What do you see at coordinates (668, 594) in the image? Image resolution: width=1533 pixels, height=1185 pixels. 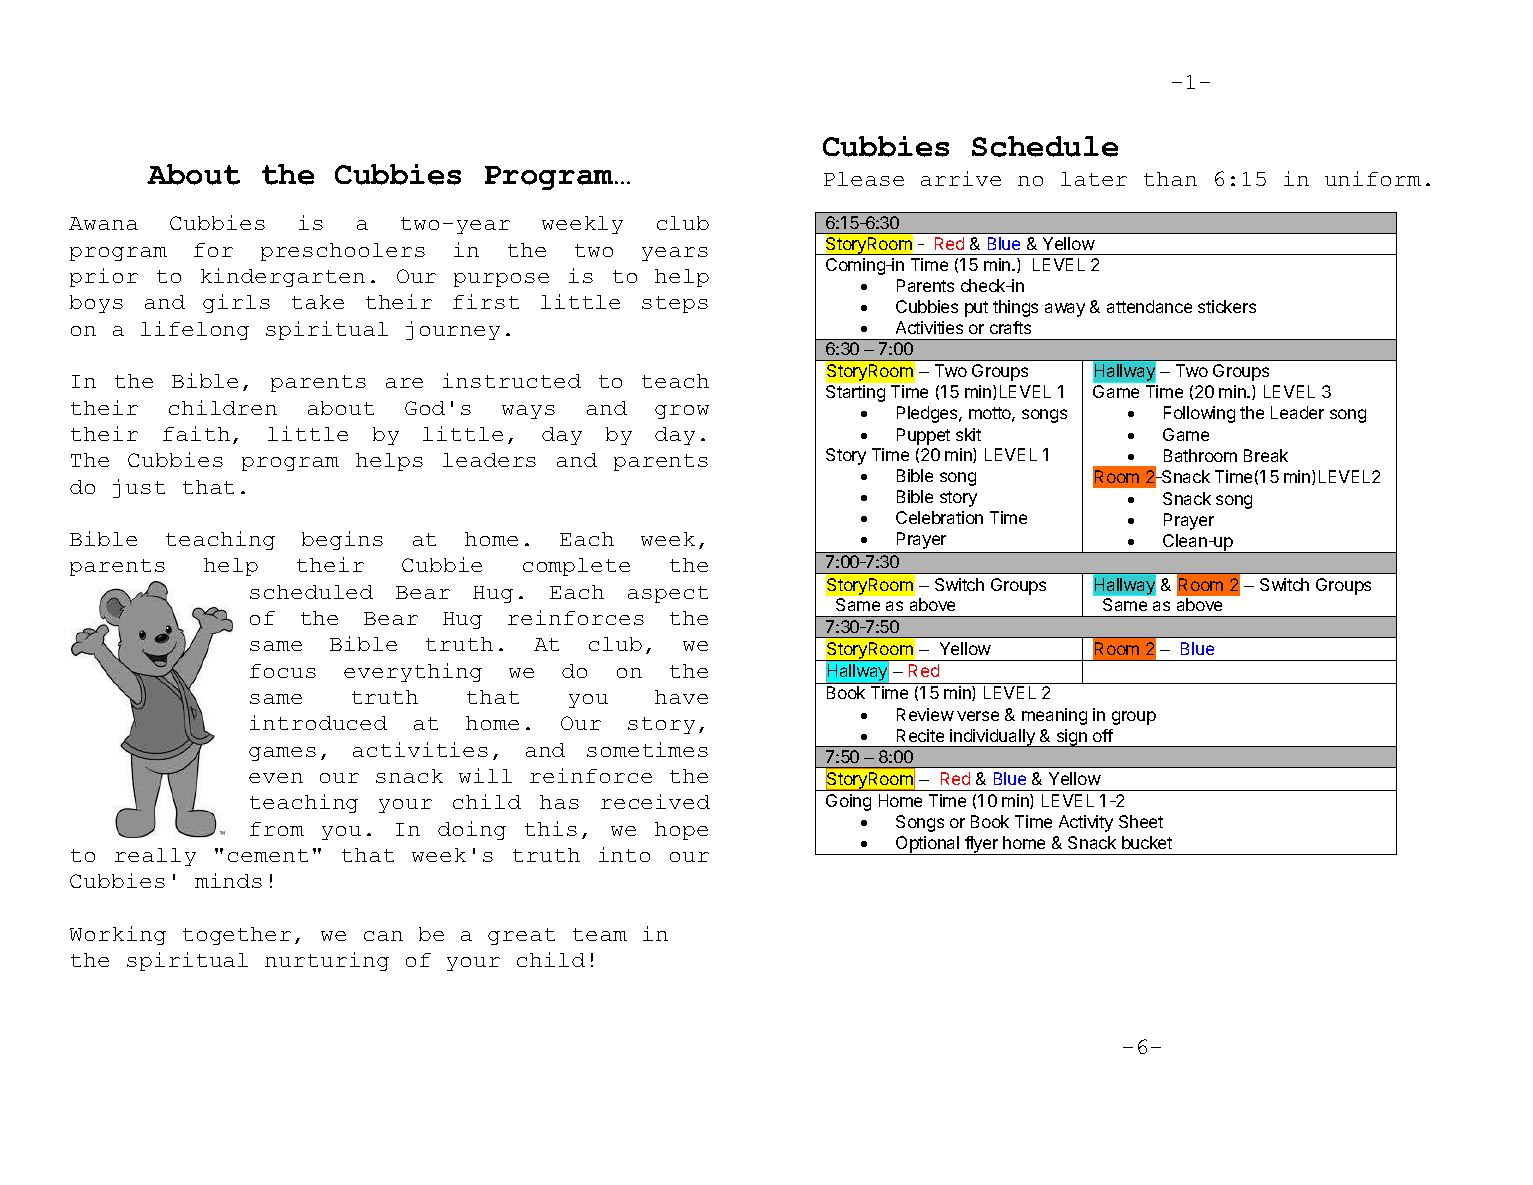 I see `aspect` at bounding box center [668, 594].
